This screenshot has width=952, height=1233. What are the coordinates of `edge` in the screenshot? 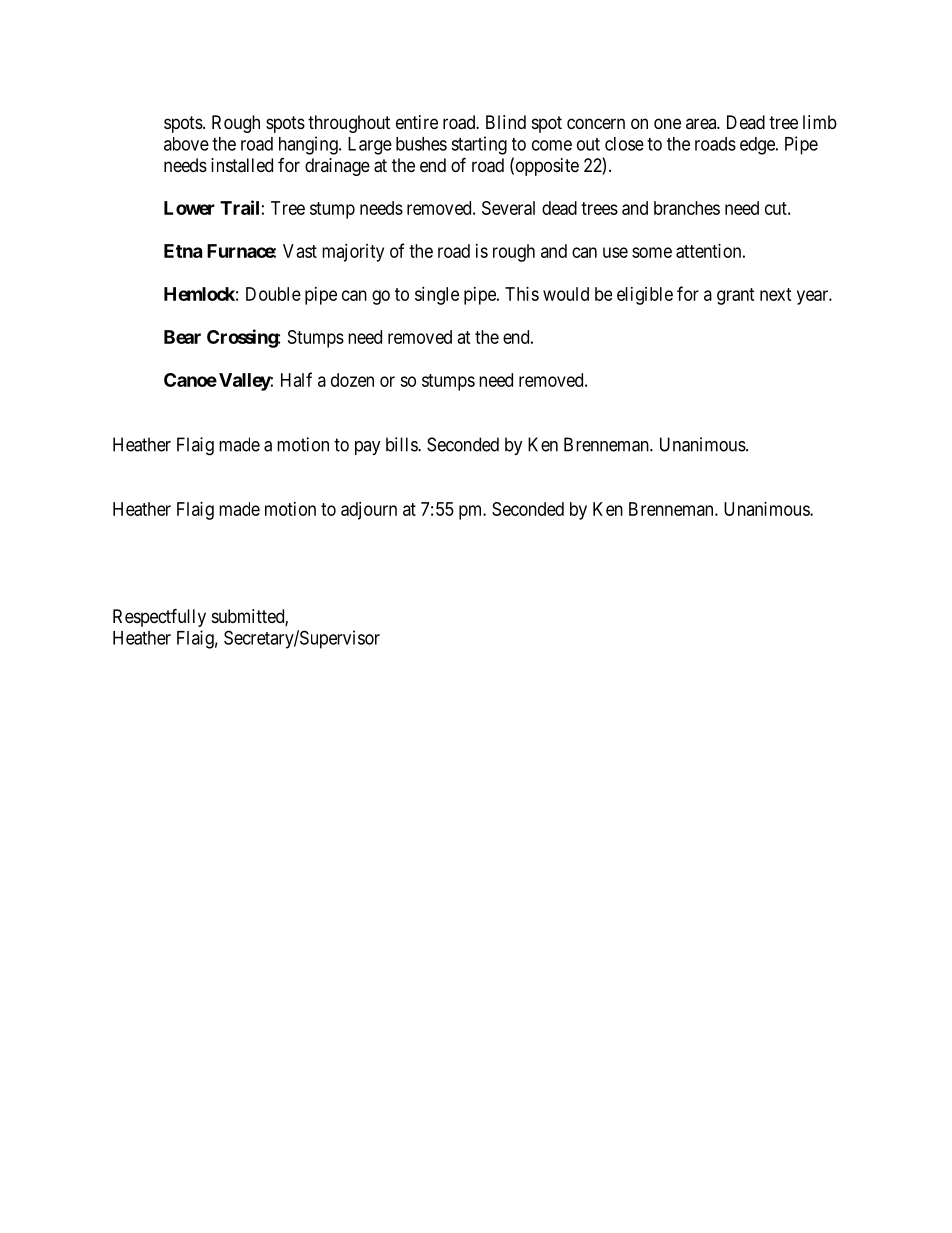 It's located at (758, 146).
